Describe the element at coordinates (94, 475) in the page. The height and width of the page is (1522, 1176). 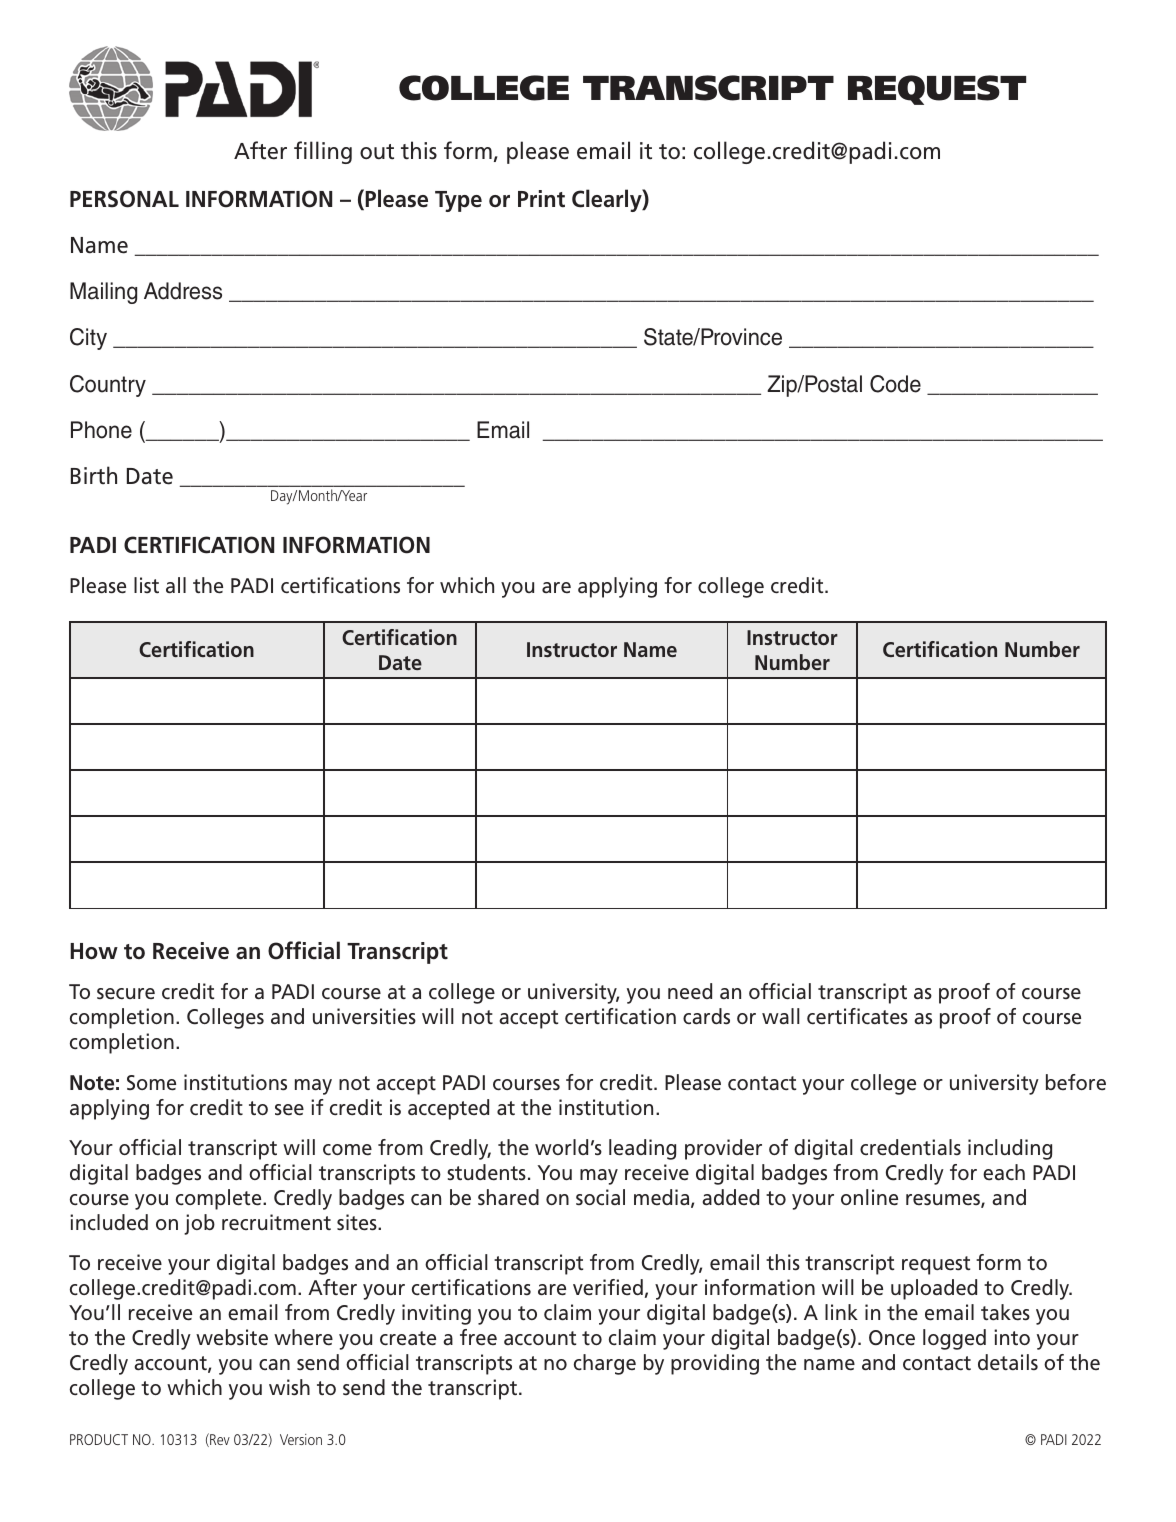
I see `Birth` at that location.
